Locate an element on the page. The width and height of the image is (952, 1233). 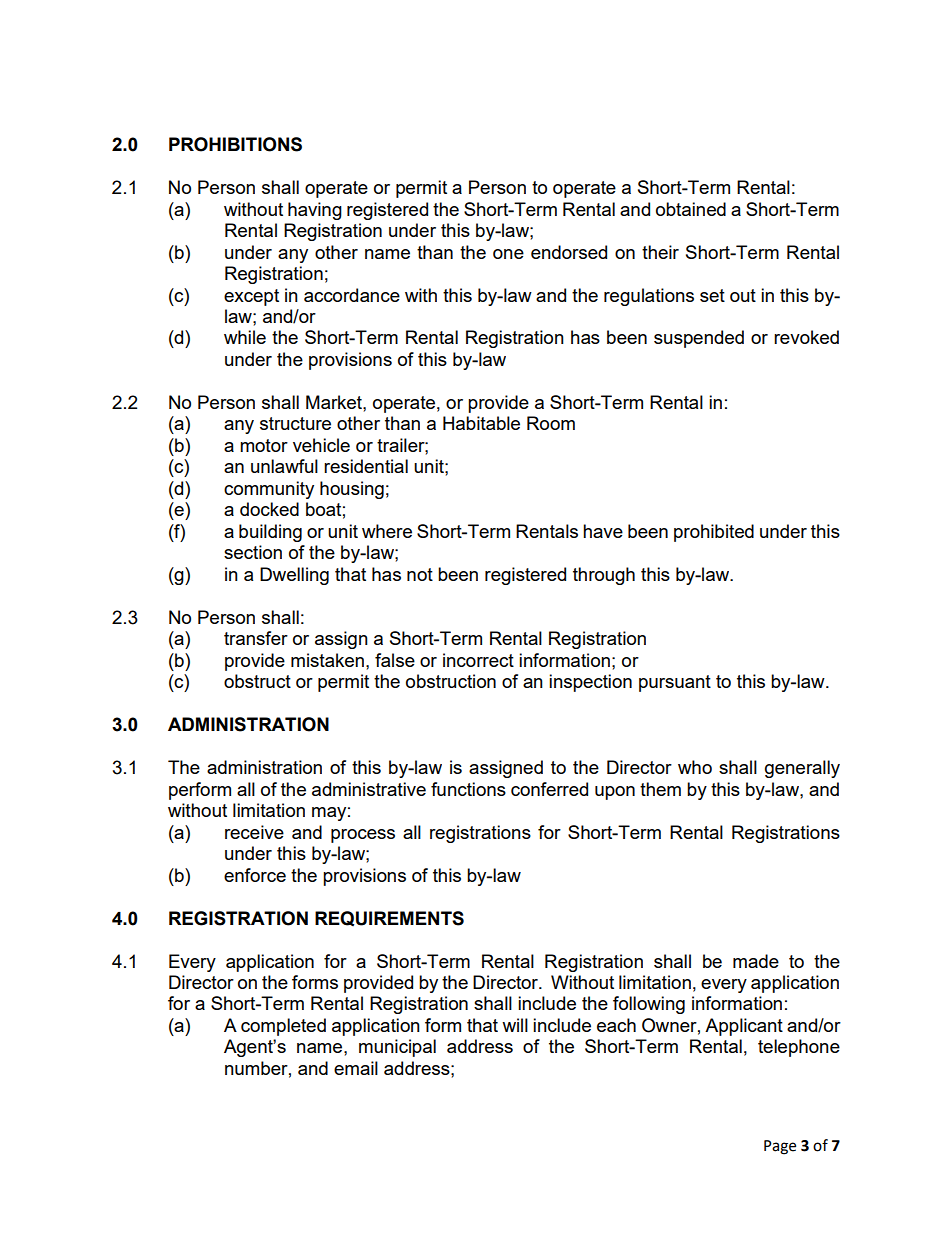
pursuant is located at coordinates (675, 683).
